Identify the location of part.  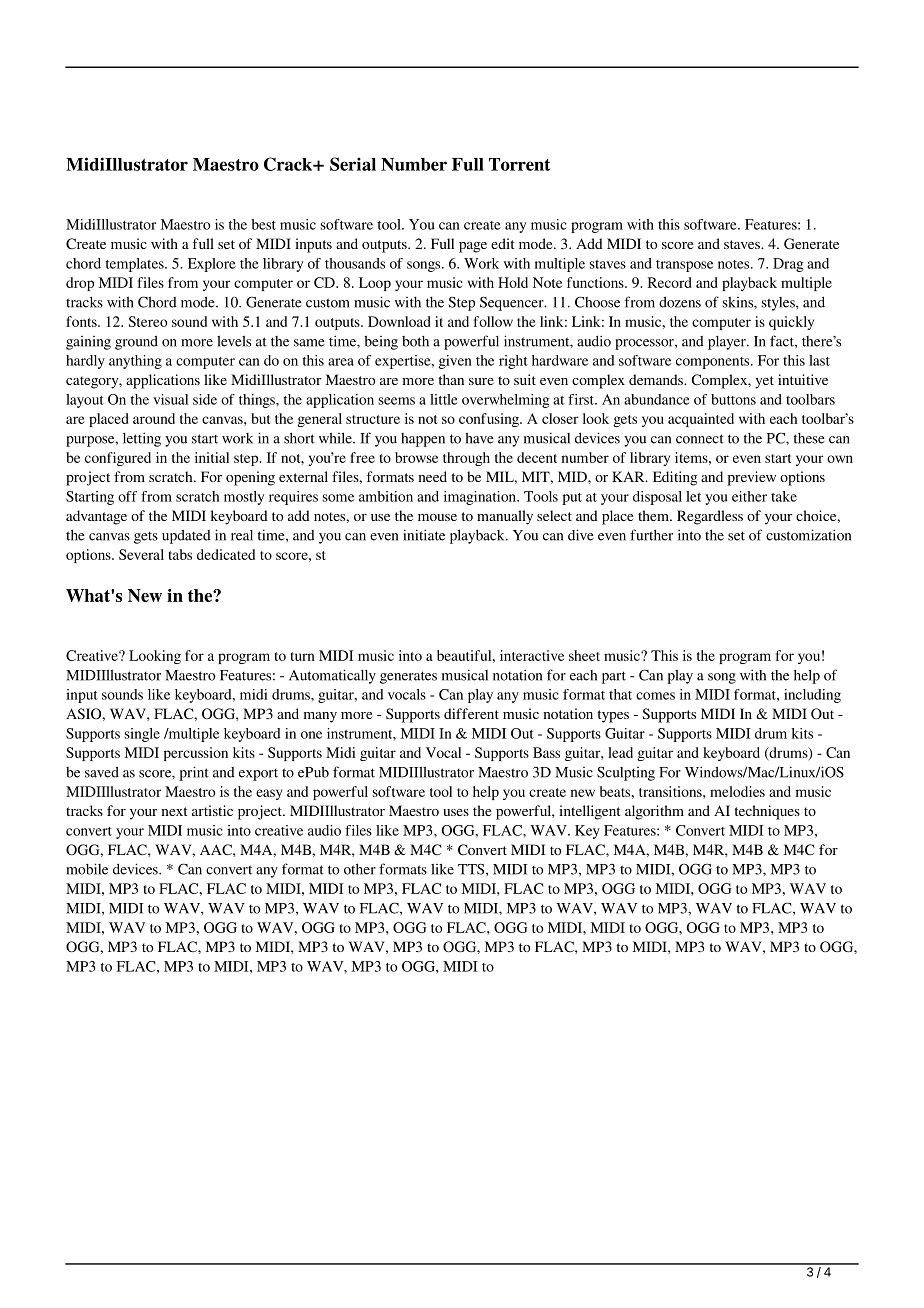
(614, 677).
